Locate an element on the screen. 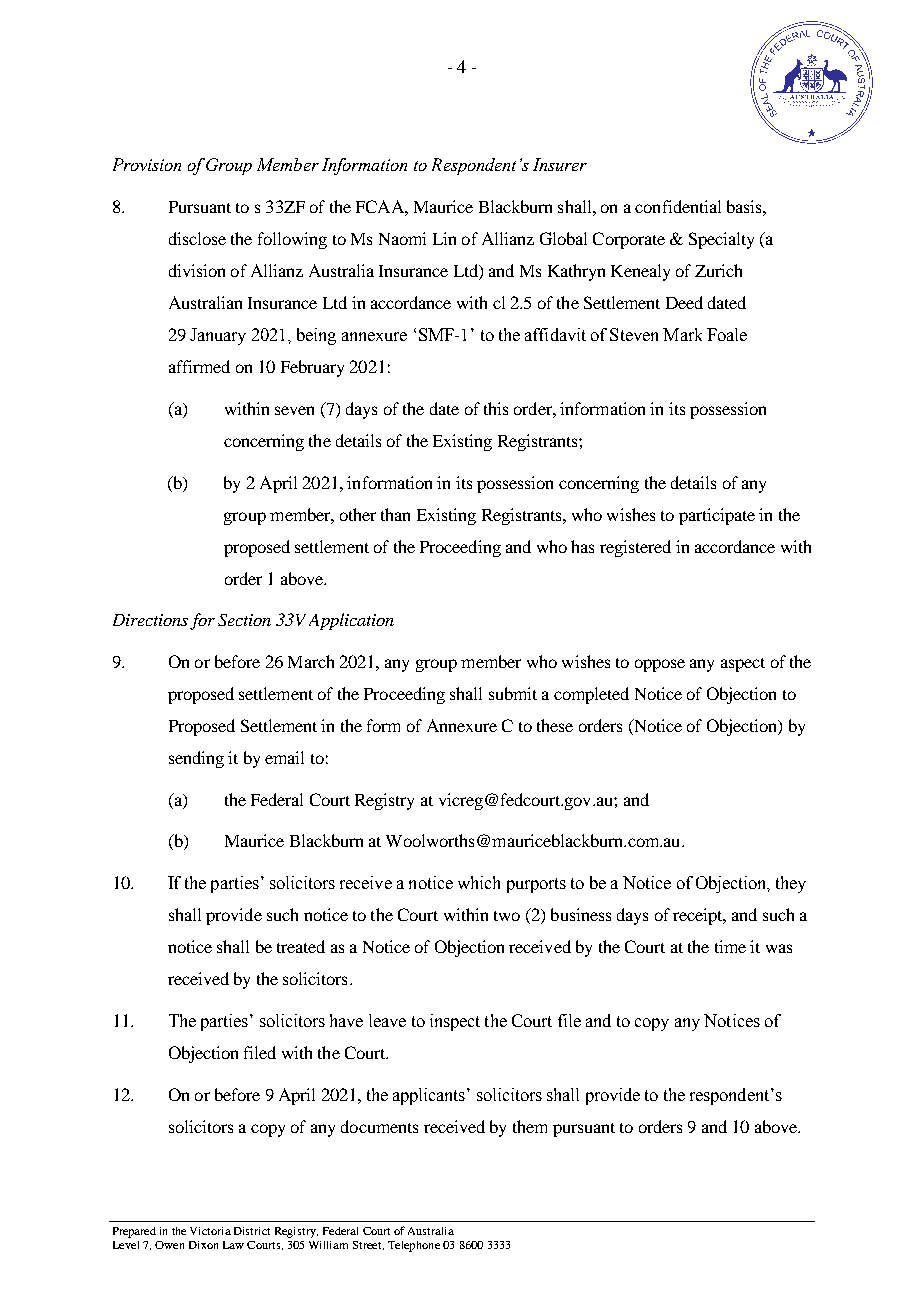 The image size is (924, 1308). inspect is located at coordinates (455, 1022).
